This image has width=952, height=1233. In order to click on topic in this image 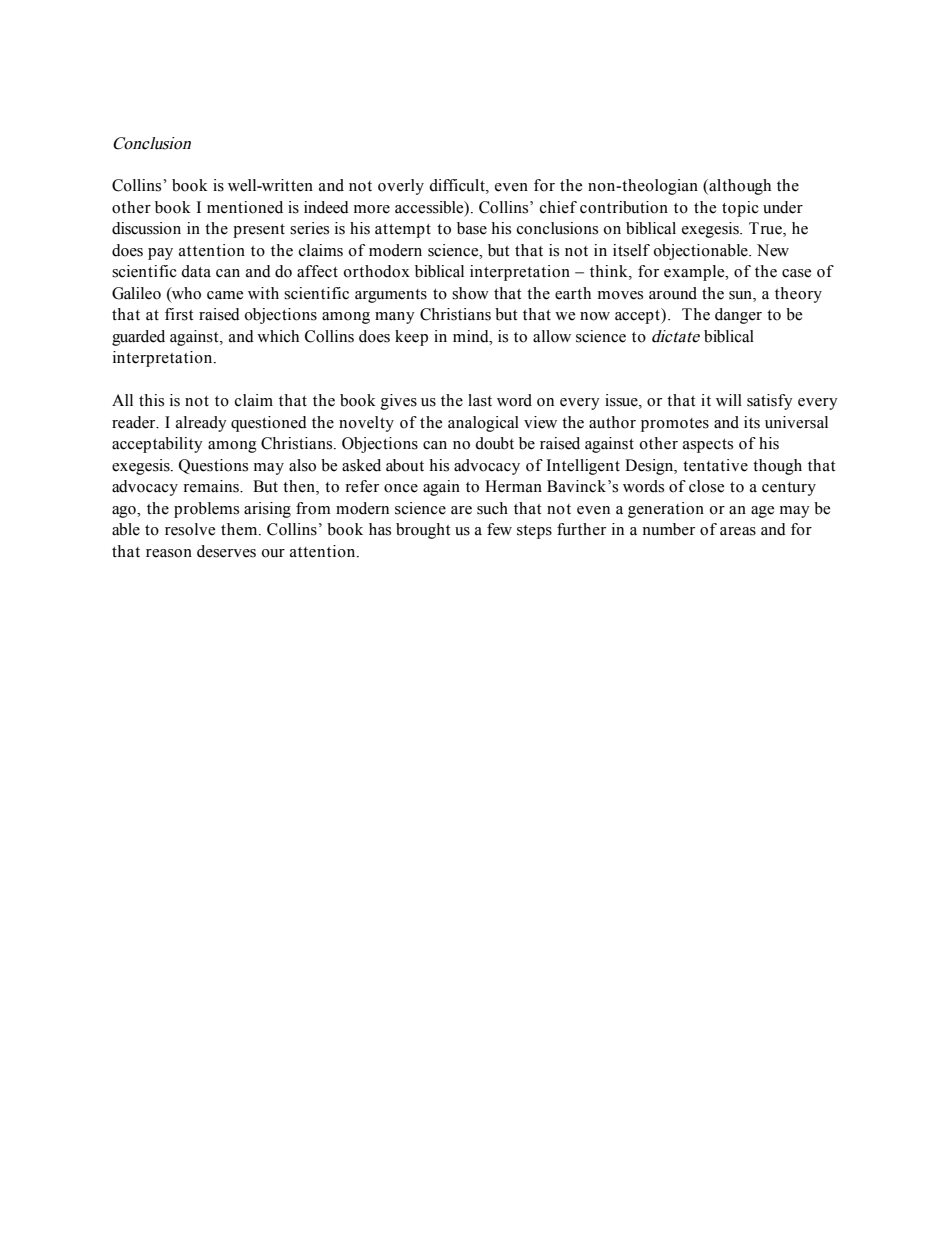, I will do `click(740, 209)`.
